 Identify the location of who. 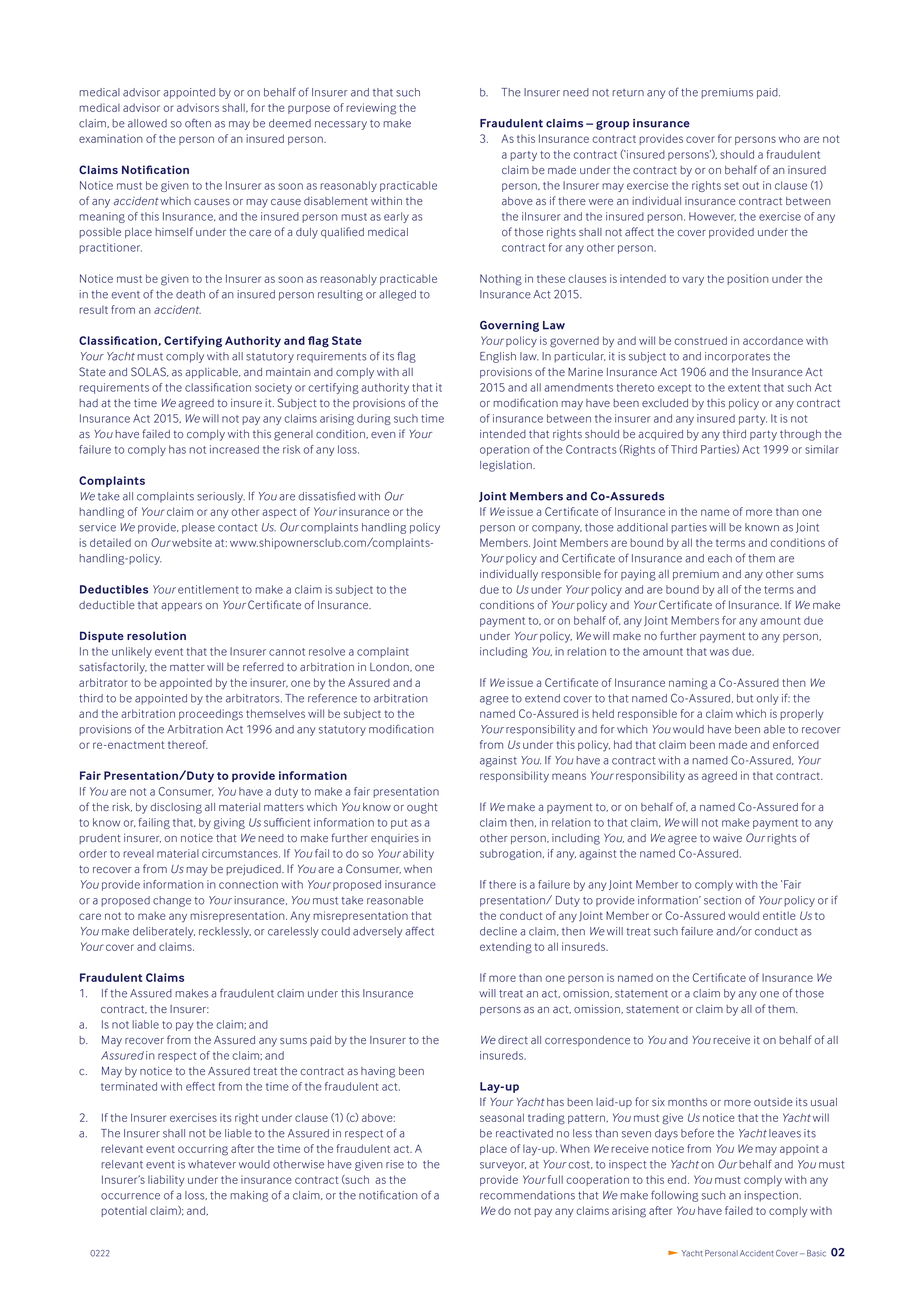
(789, 138).
